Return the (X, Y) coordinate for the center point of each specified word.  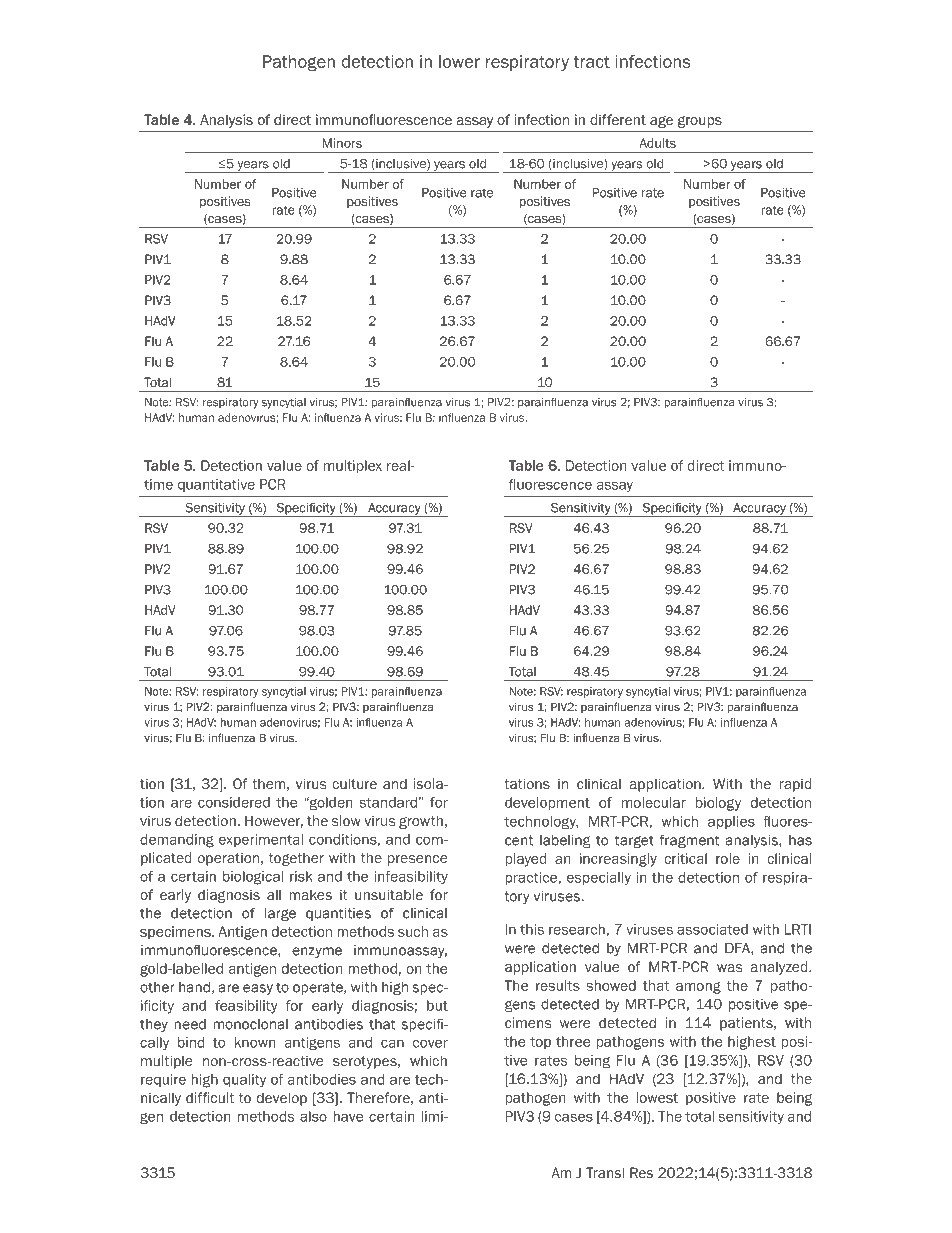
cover (430, 1043)
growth (421, 822)
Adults (657, 143)
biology (718, 804)
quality (244, 1080)
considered (234, 802)
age (661, 122)
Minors (342, 143)
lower (459, 61)
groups (700, 122)
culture (354, 783)
